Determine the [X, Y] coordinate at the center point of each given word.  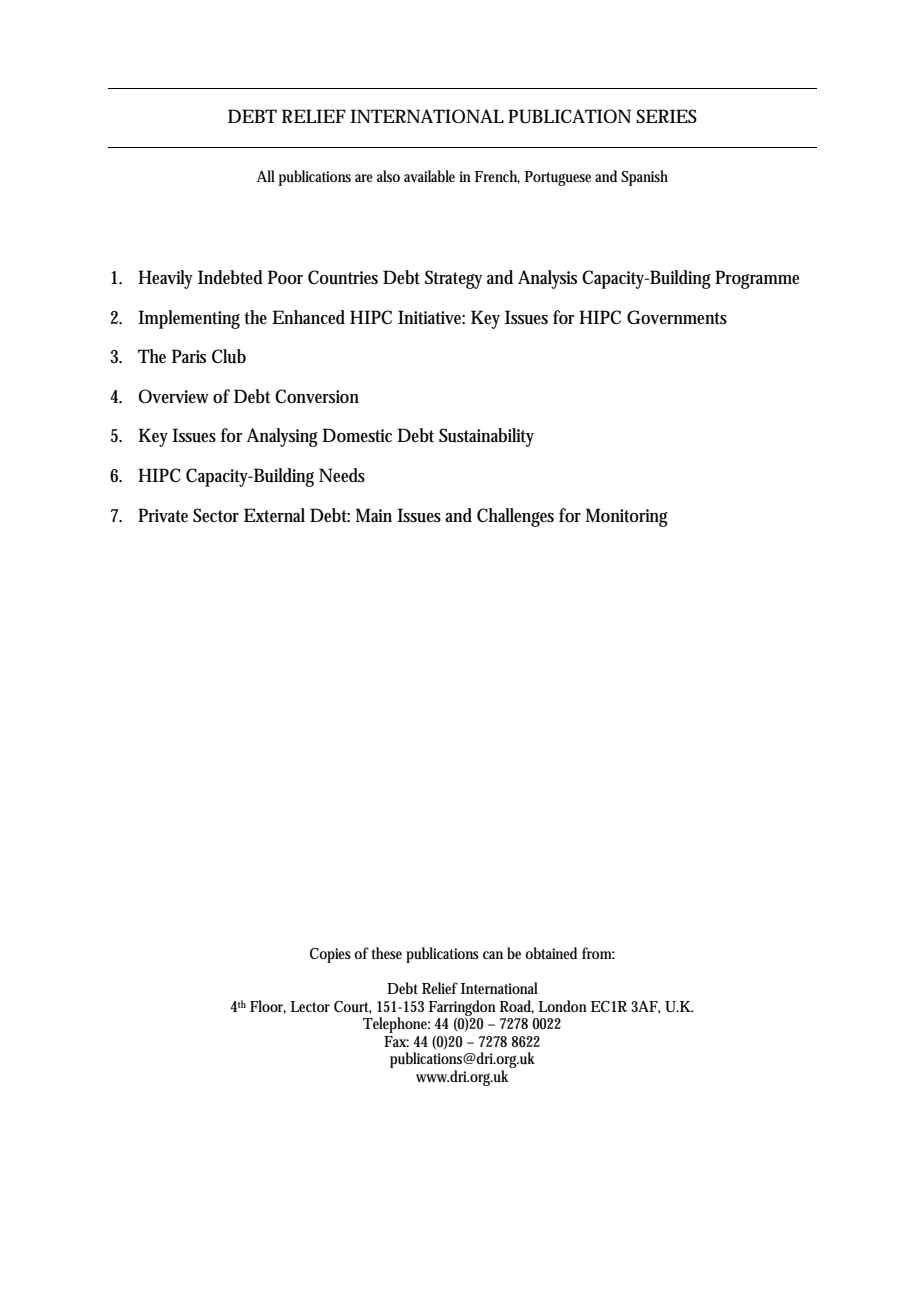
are [364, 178]
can [493, 955]
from [597, 953]
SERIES [666, 116]
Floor [268, 1007]
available [429, 176]
